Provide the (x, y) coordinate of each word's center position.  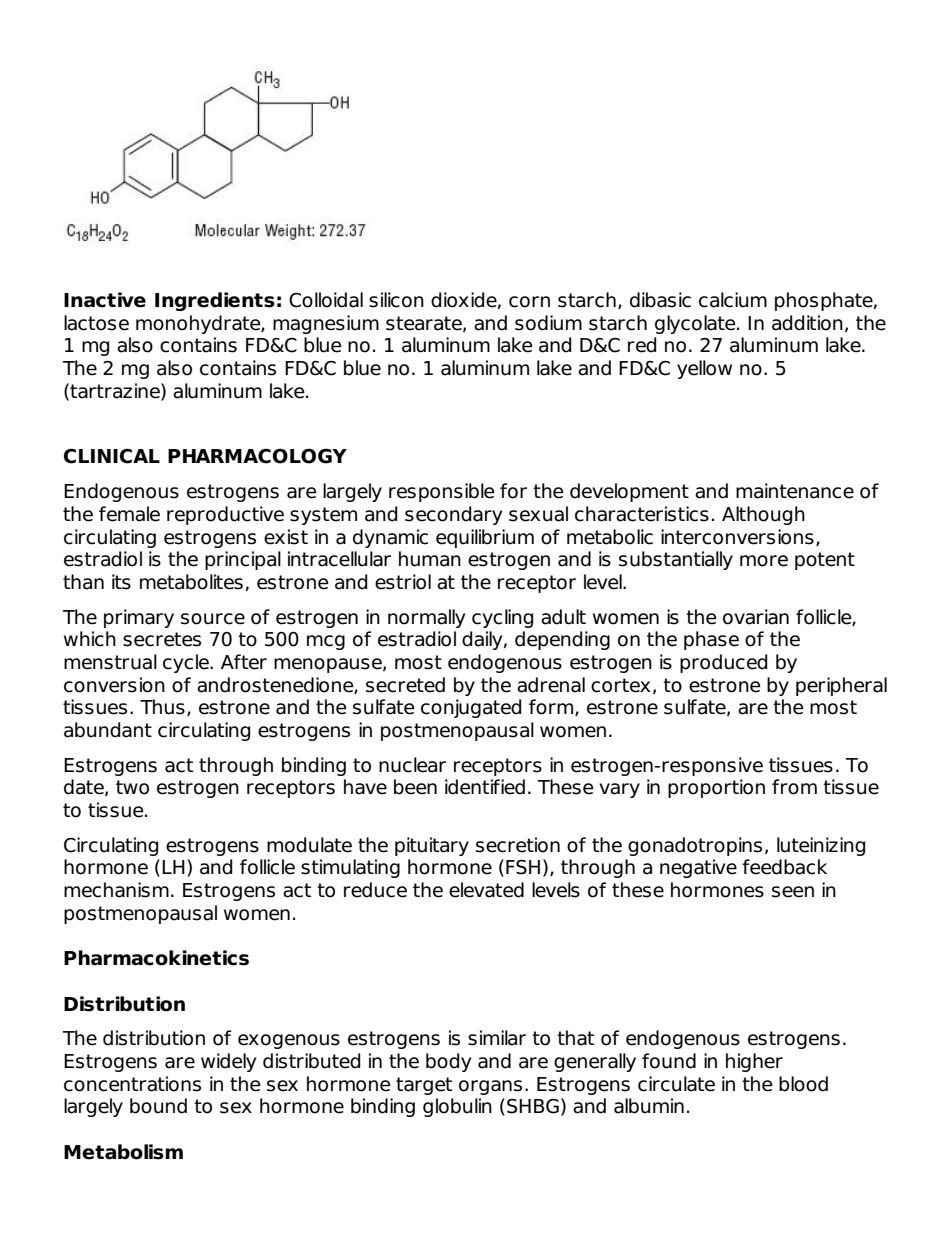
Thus (162, 707)
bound (158, 1106)
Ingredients (215, 301)
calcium (733, 300)
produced (723, 663)
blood (803, 1084)
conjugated (471, 708)
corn (529, 302)
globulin (457, 1107)
